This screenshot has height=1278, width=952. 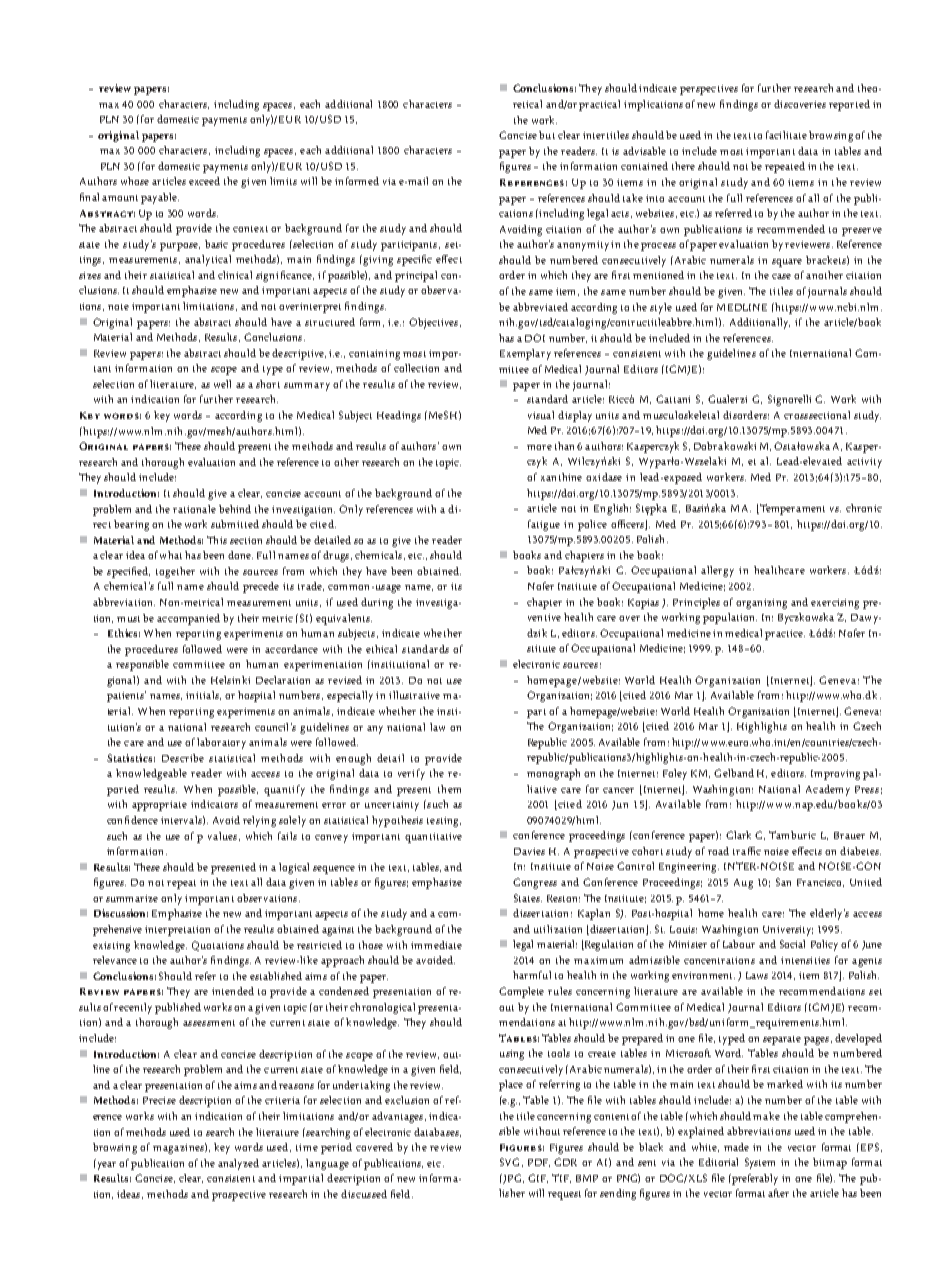 I want to click on facilitate, so click(x=786, y=135).
